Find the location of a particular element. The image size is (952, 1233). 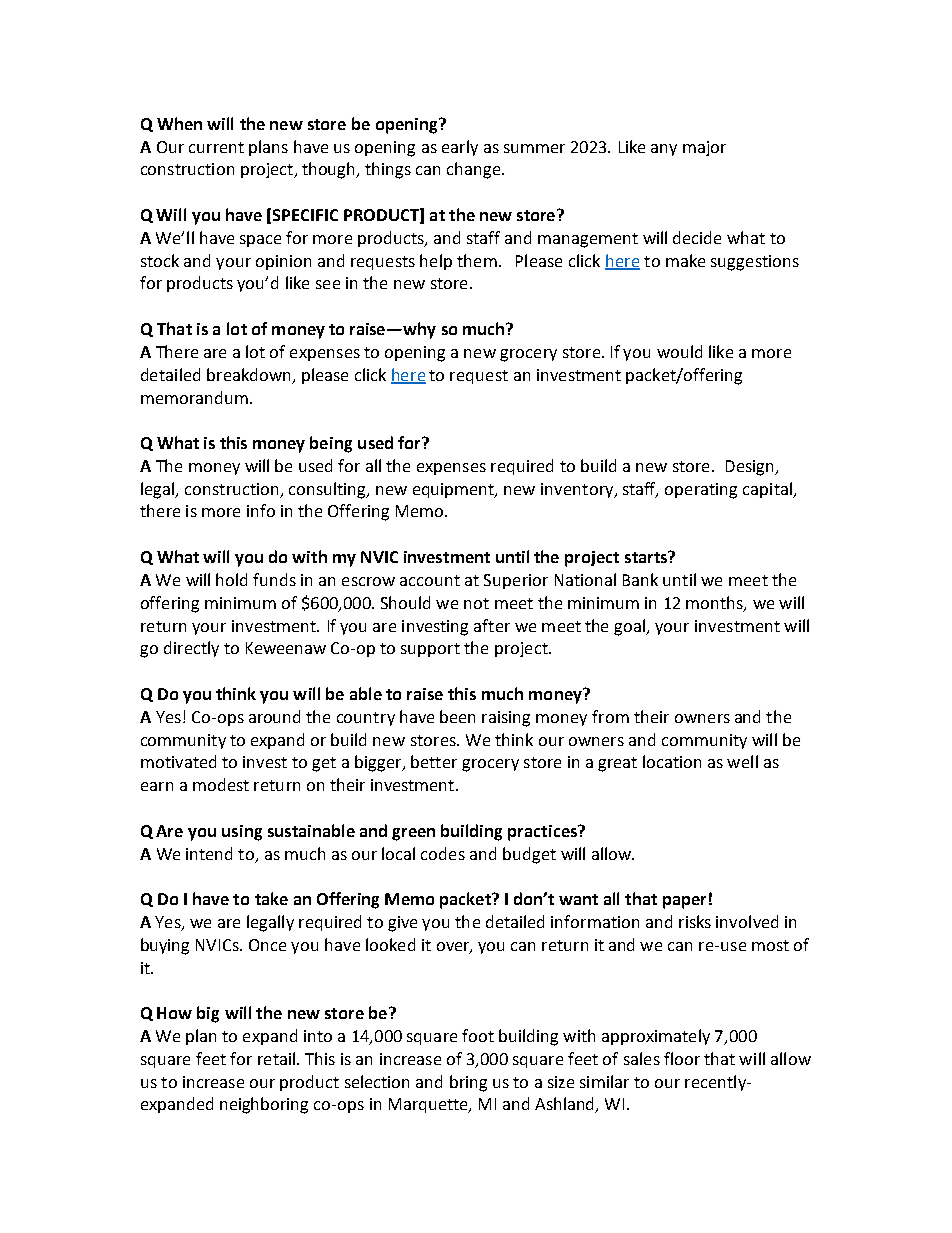

major is located at coordinates (704, 148).
